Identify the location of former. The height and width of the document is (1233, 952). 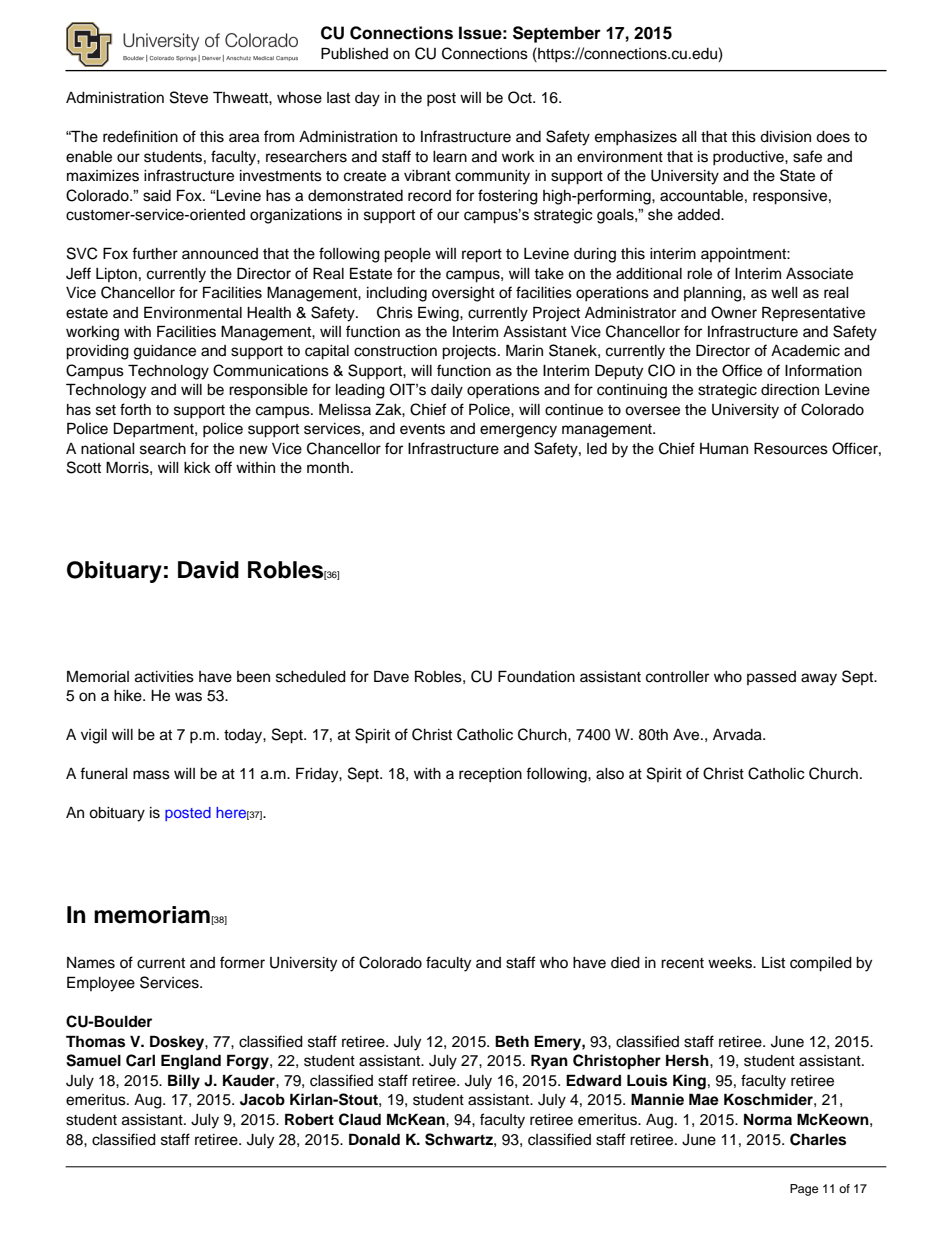
(242, 962).
